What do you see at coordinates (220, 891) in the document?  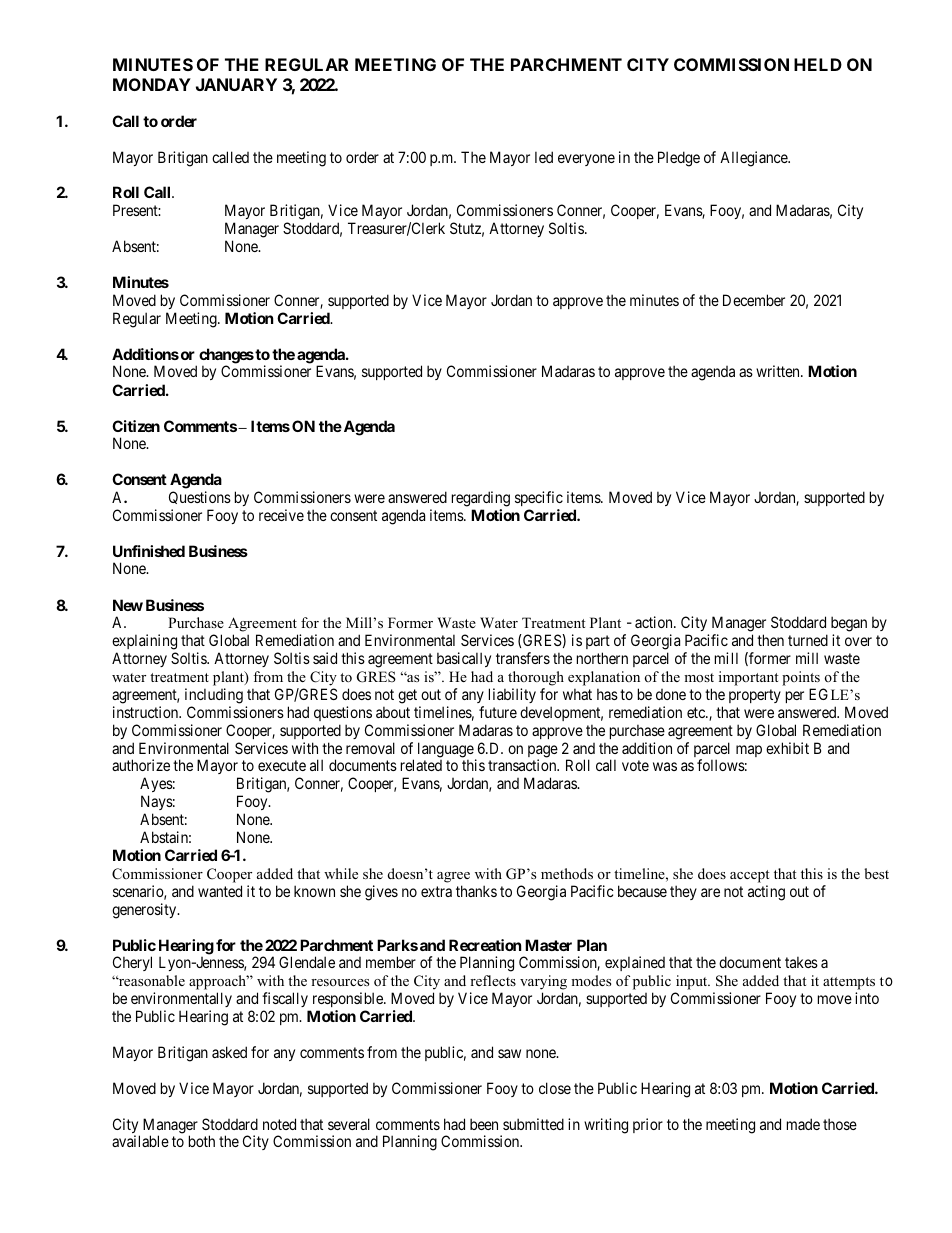 I see `wanted` at bounding box center [220, 891].
